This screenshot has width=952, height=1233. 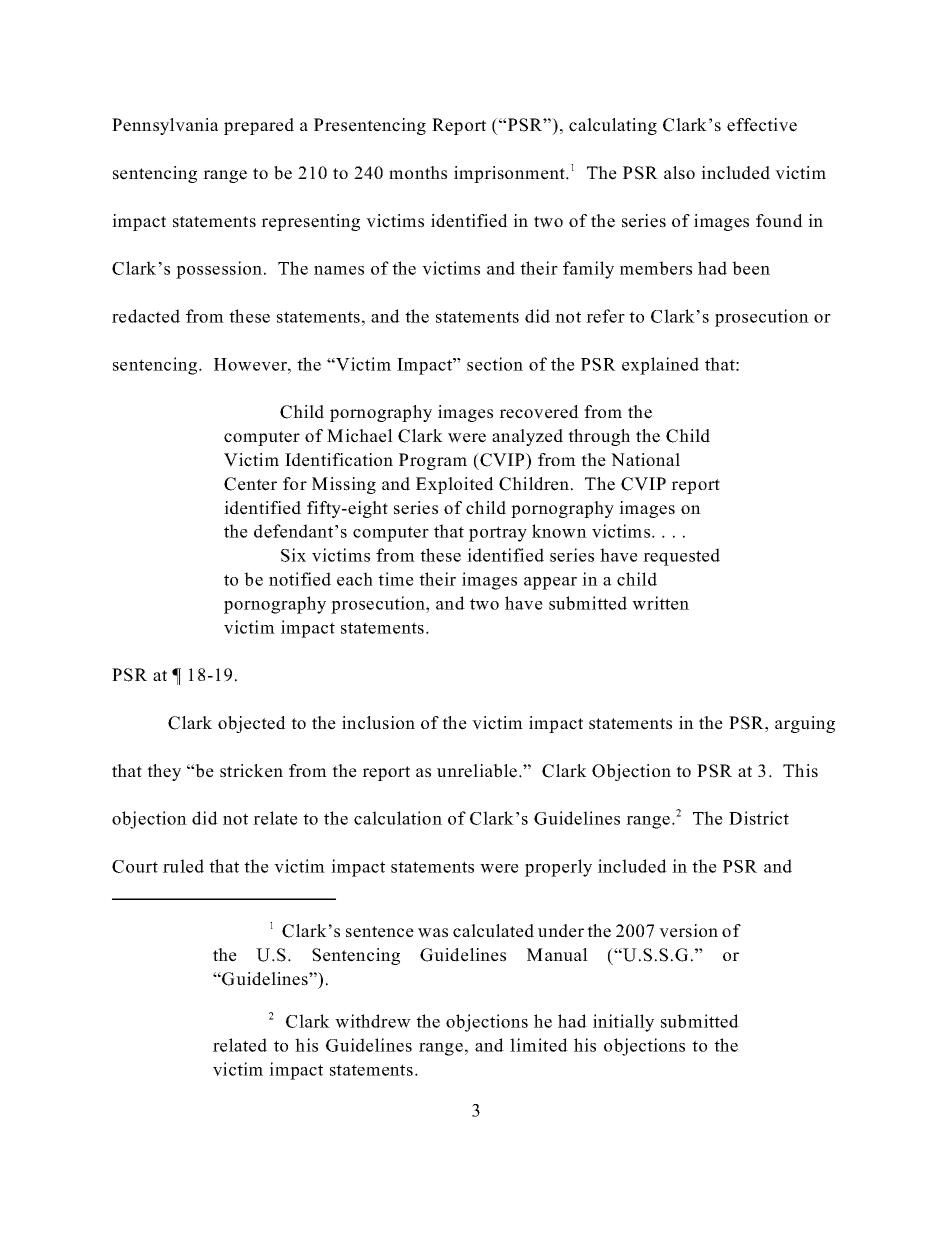 I want to click on Center, so click(x=250, y=484).
